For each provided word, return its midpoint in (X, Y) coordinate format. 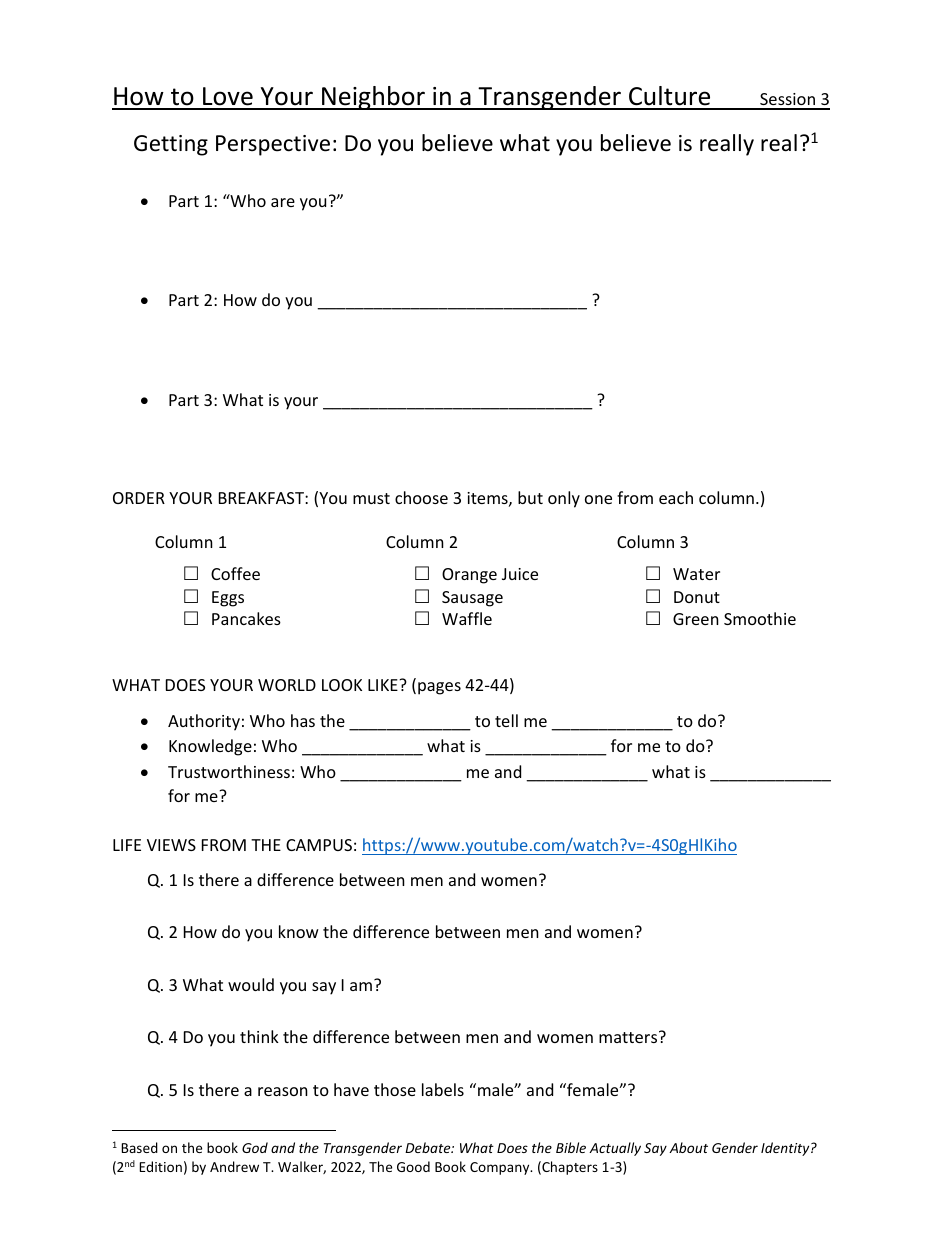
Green (696, 619)
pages (439, 688)
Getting (171, 145)
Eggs (228, 599)
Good (413, 1166)
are (283, 202)
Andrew (234, 1166)
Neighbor (373, 98)
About (688, 1147)
